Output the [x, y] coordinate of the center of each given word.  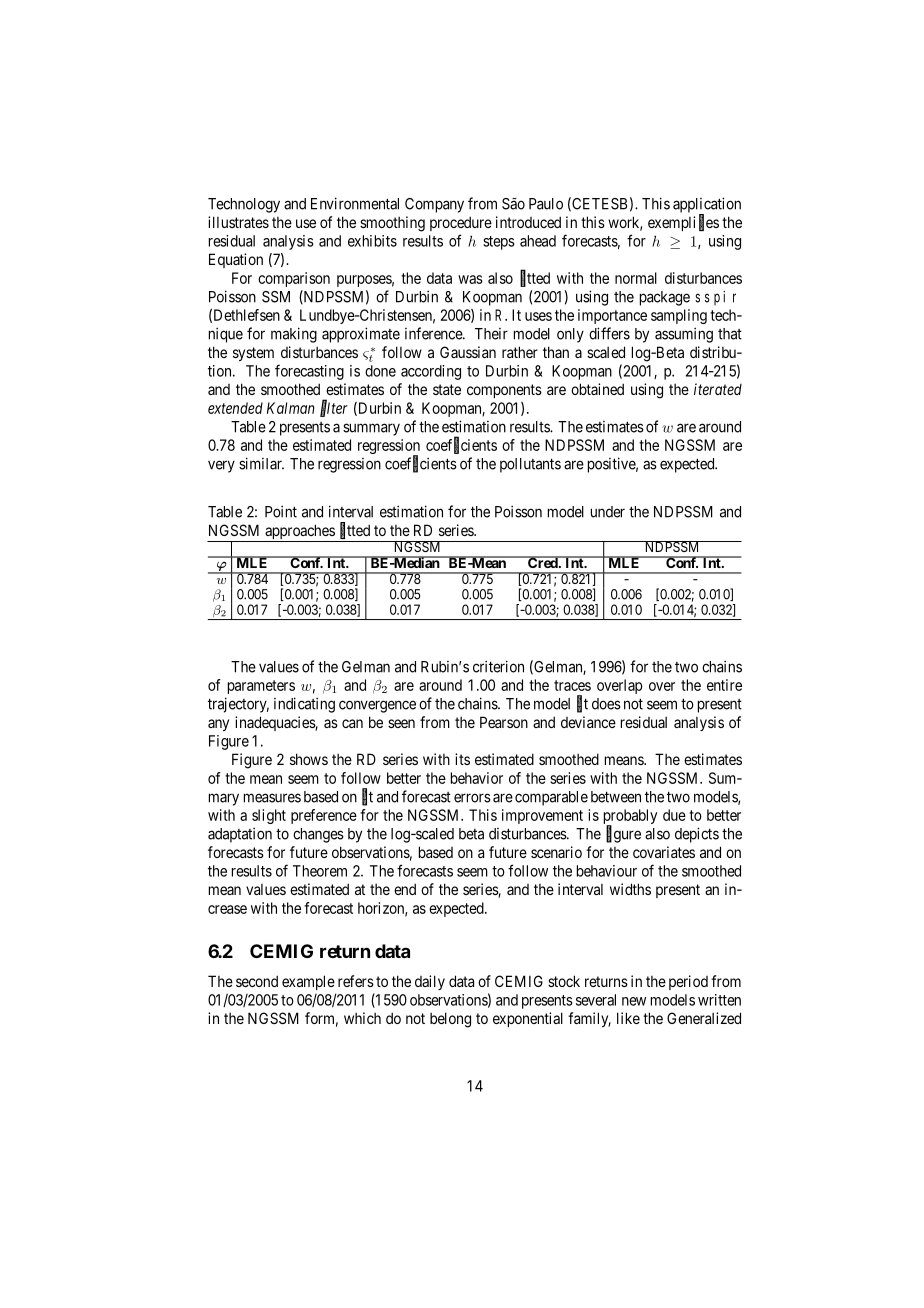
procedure [461, 223]
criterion [498, 666]
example [308, 982]
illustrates [238, 222]
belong [450, 1020]
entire [724, 685]
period [688, 982]
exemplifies [683, 223]
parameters [261, 687]
